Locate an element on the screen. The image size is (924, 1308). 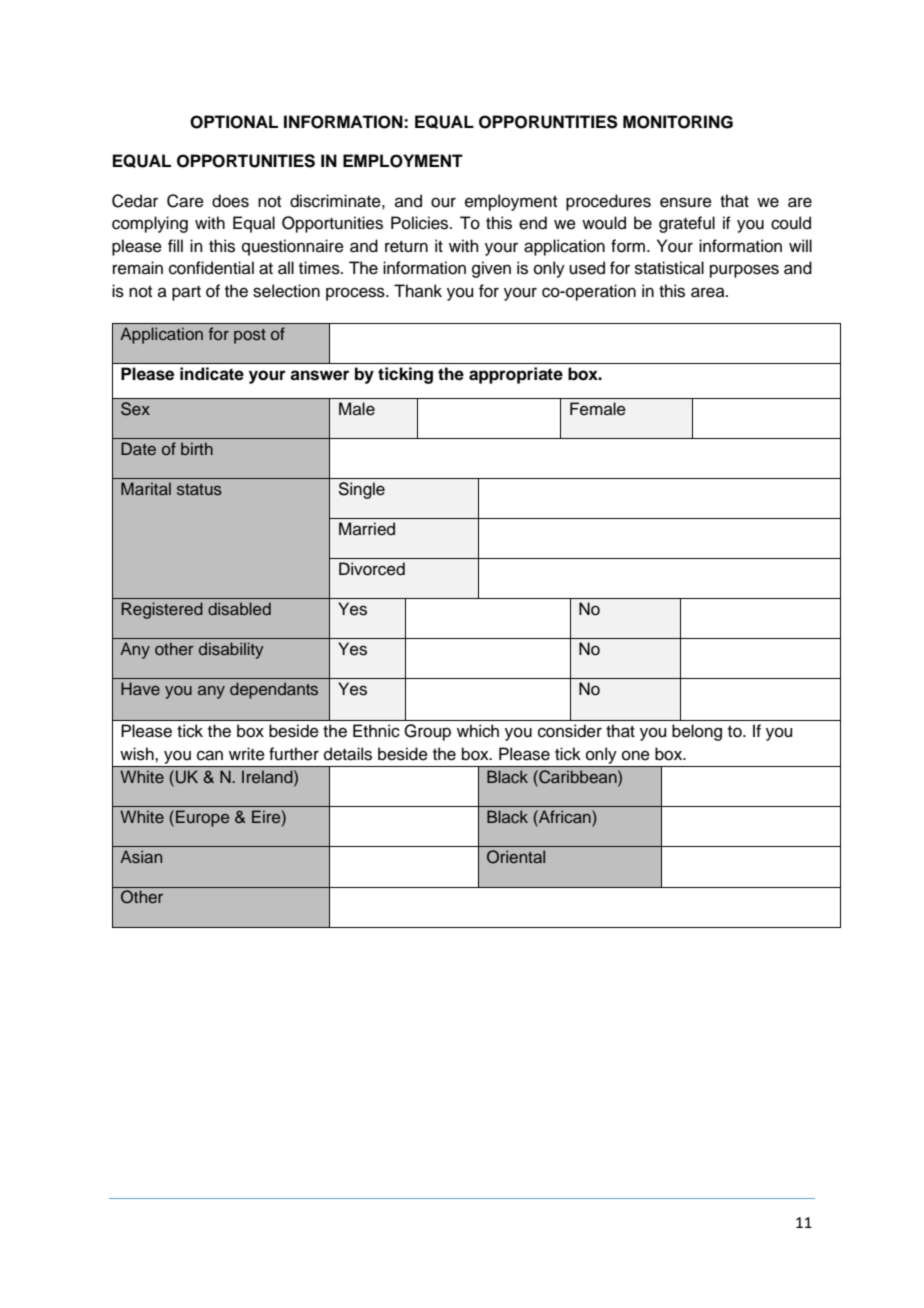
Europe is located at coordinates (202, 818).
